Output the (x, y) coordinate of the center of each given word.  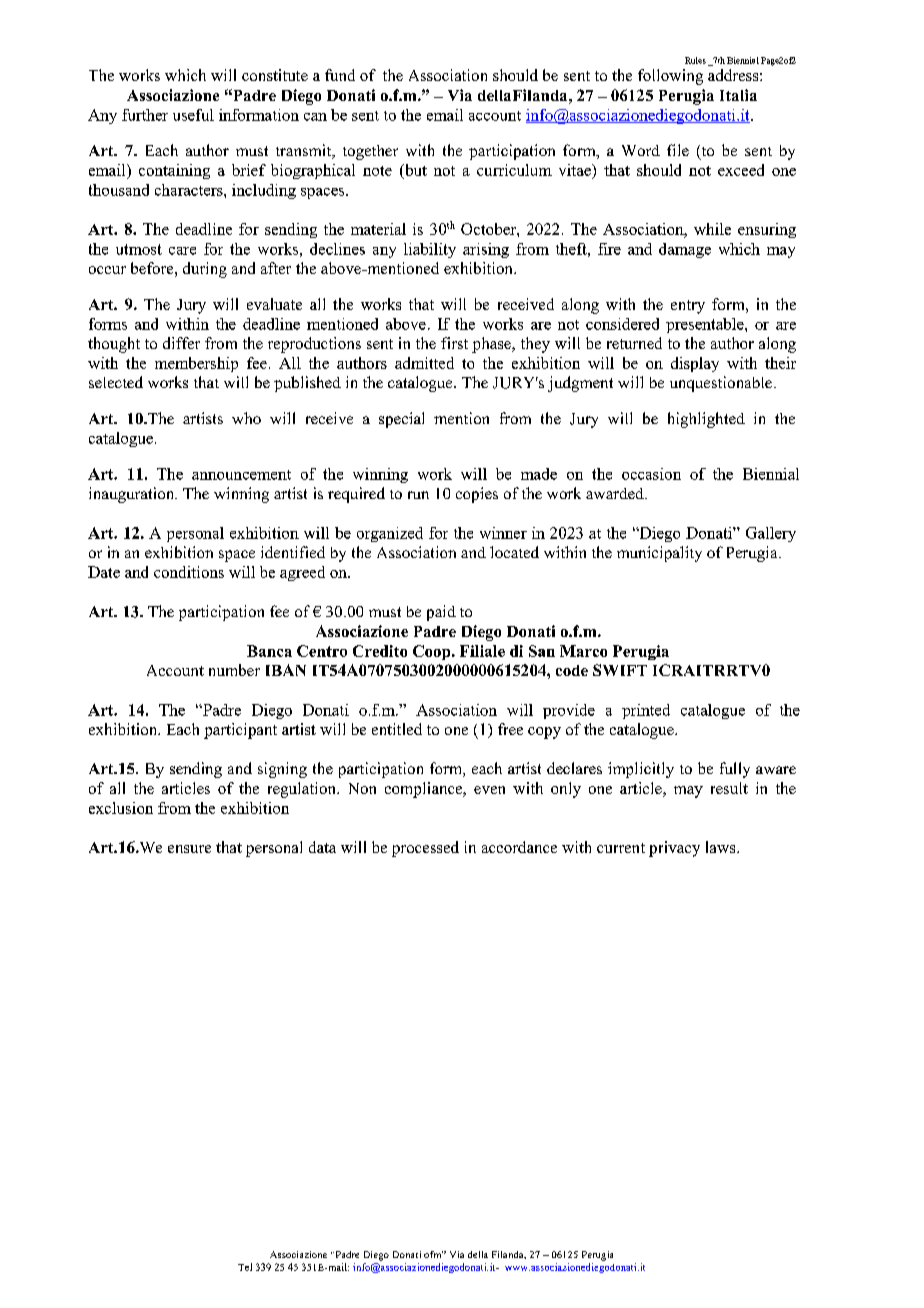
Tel (245, 1267)
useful (193, 115)
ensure (189, 849)
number (234, 670)
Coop (433, 652)
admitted (424, 363)
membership (196, 364)
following (670, 77)
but (414, 171)
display (695, 364)
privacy (674, 849)
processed (425, 849)
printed (646, 711)
